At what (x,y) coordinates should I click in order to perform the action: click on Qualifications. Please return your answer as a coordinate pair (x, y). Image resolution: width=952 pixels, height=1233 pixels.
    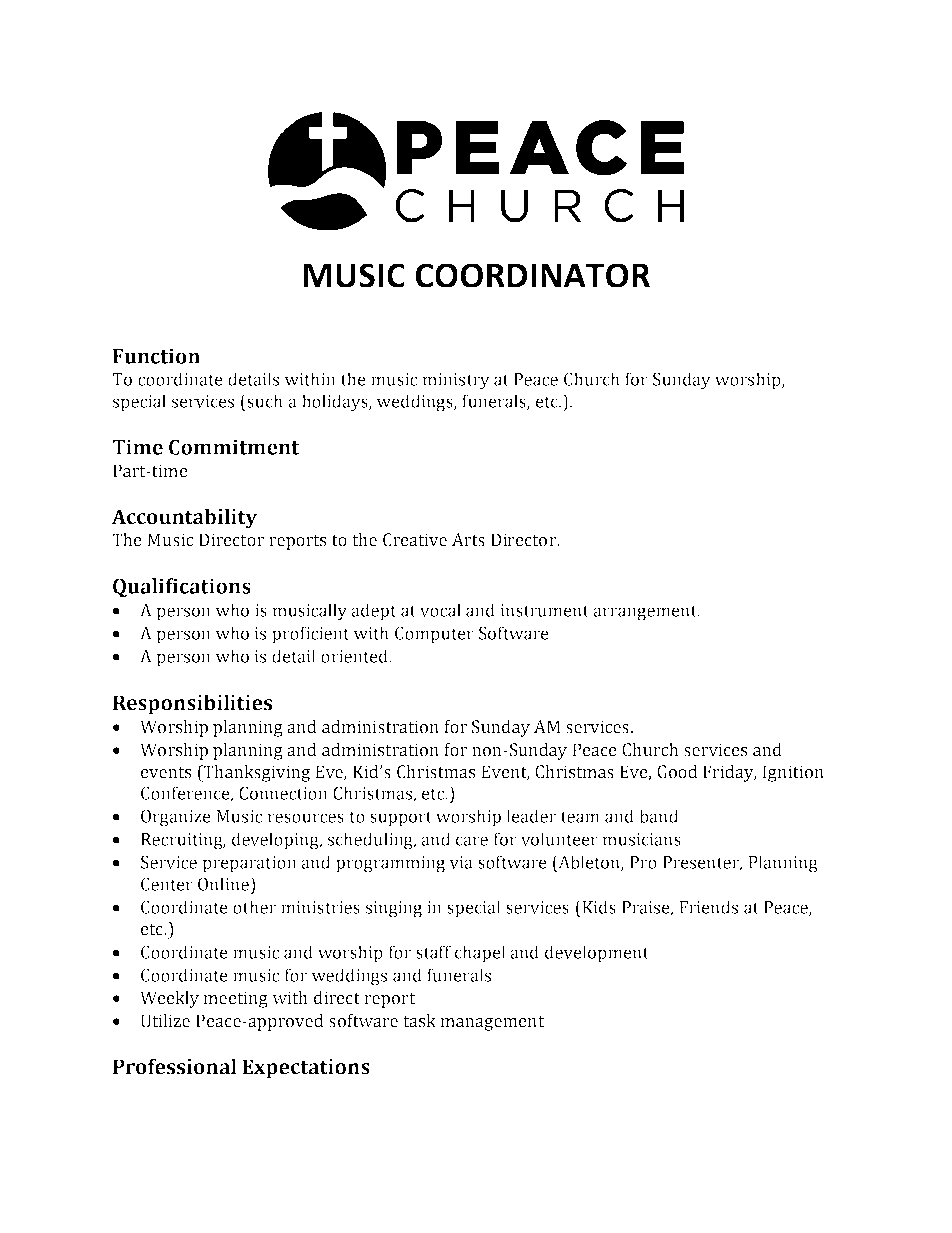
    Looking at the image, I should click on (182, 588).
